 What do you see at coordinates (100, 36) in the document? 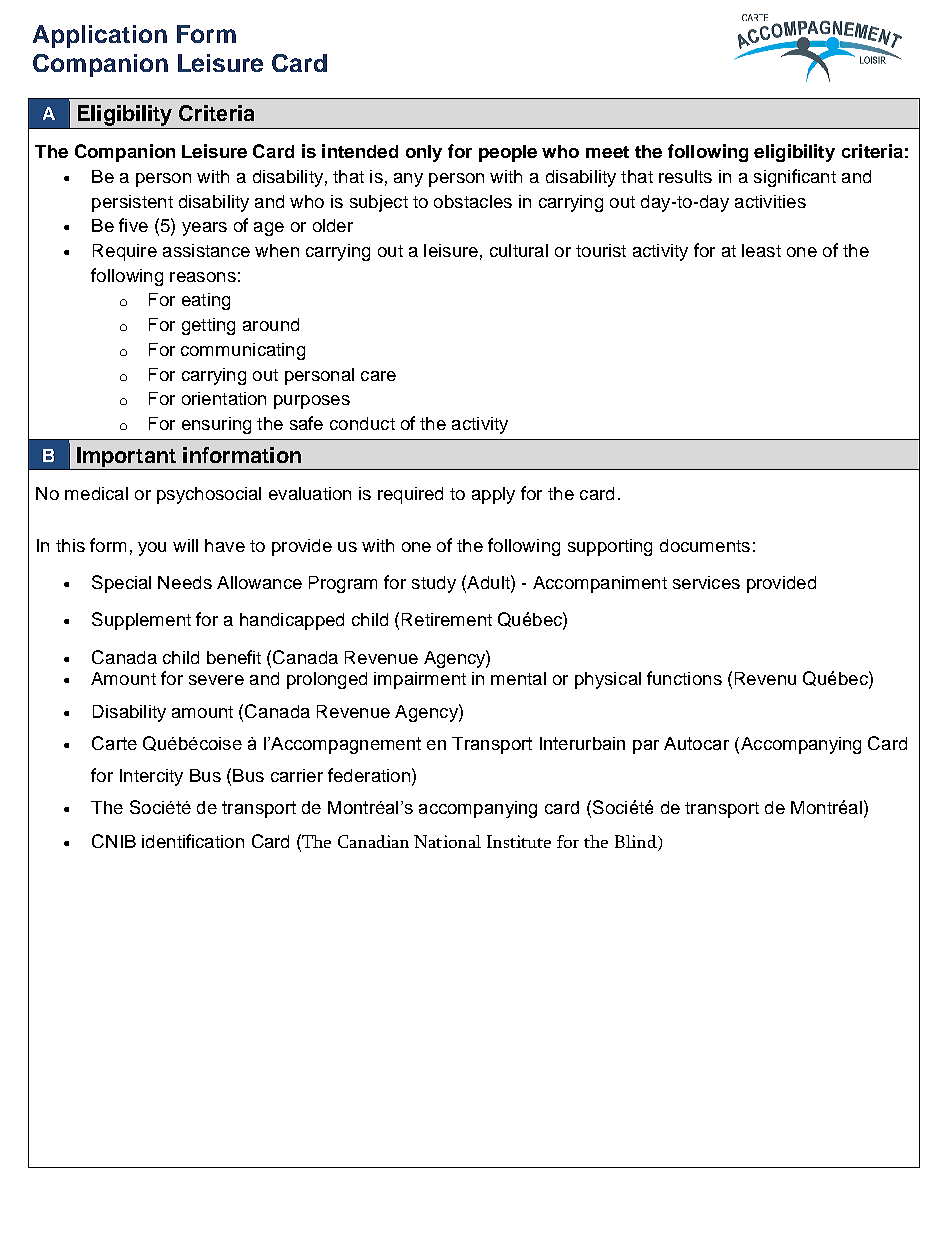
I see `Application` at bounding box center [100, 36].
